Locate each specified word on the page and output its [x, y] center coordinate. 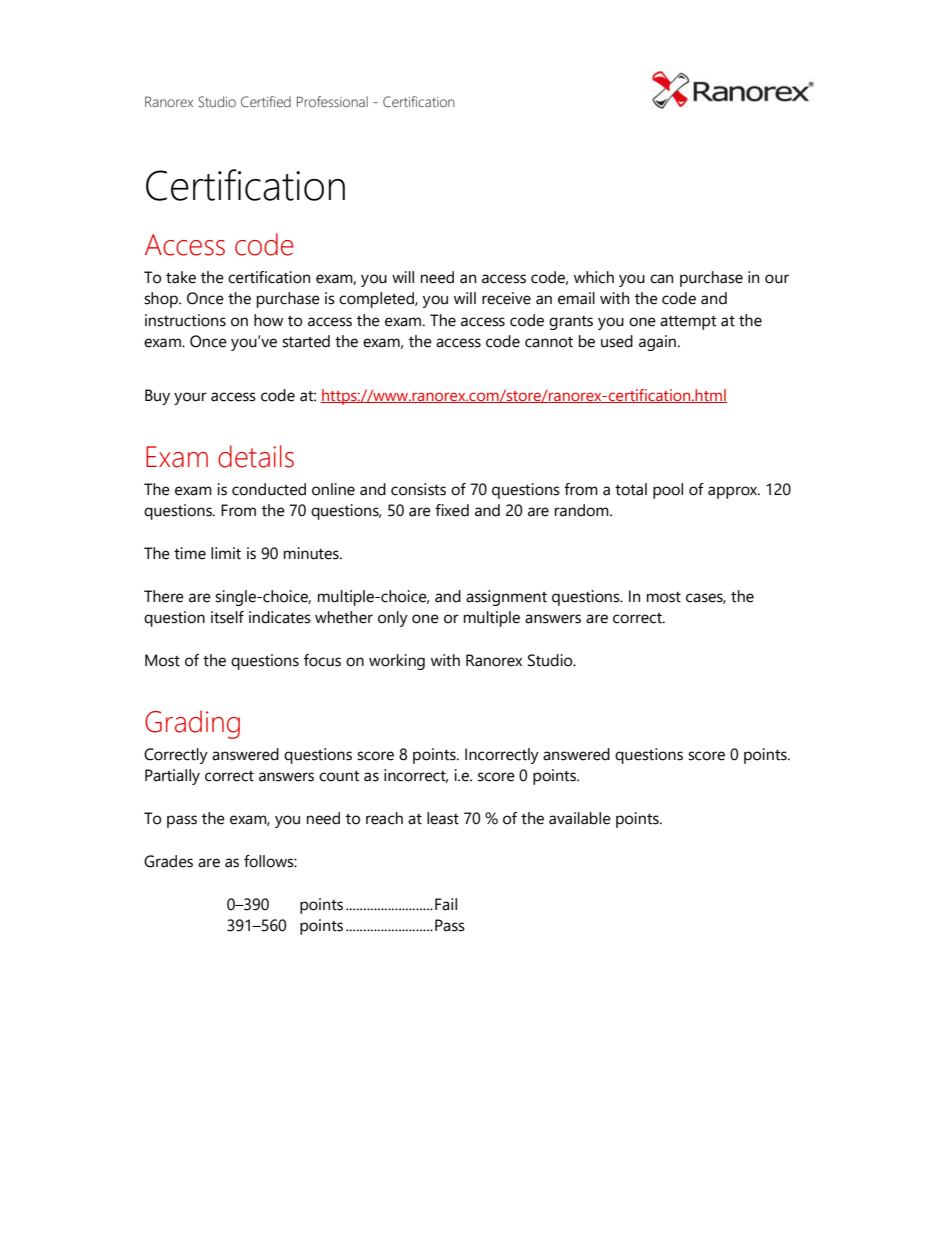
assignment [506, 598]
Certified [266, 102]
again [657, 343]
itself [227, 617]
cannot [549, 342]
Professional [332, 102]
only [393, 619]
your [190, 398]
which [594, 277]
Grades [168, 861]
